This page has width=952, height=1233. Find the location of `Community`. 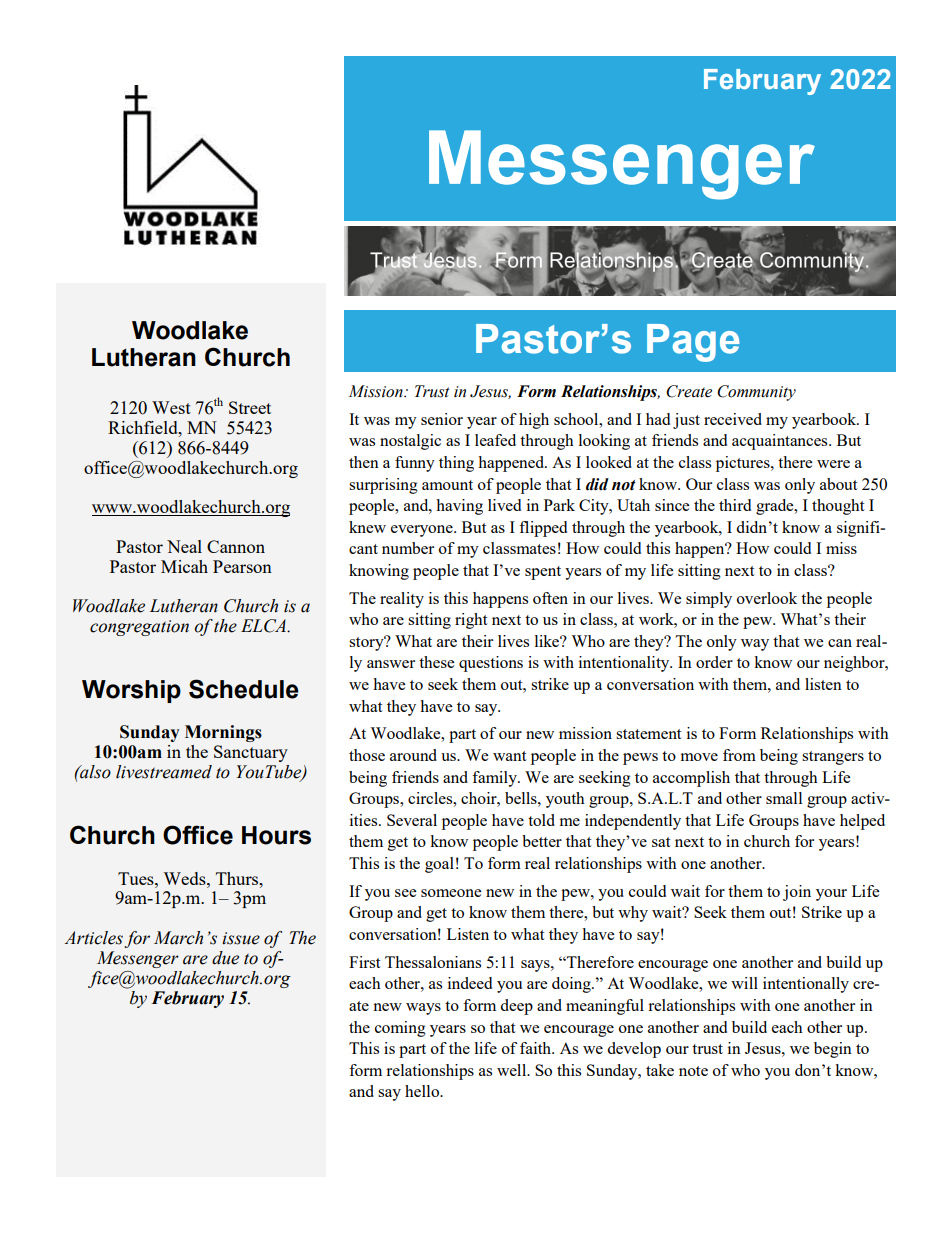

Community is located at coordinates (756, 393).
